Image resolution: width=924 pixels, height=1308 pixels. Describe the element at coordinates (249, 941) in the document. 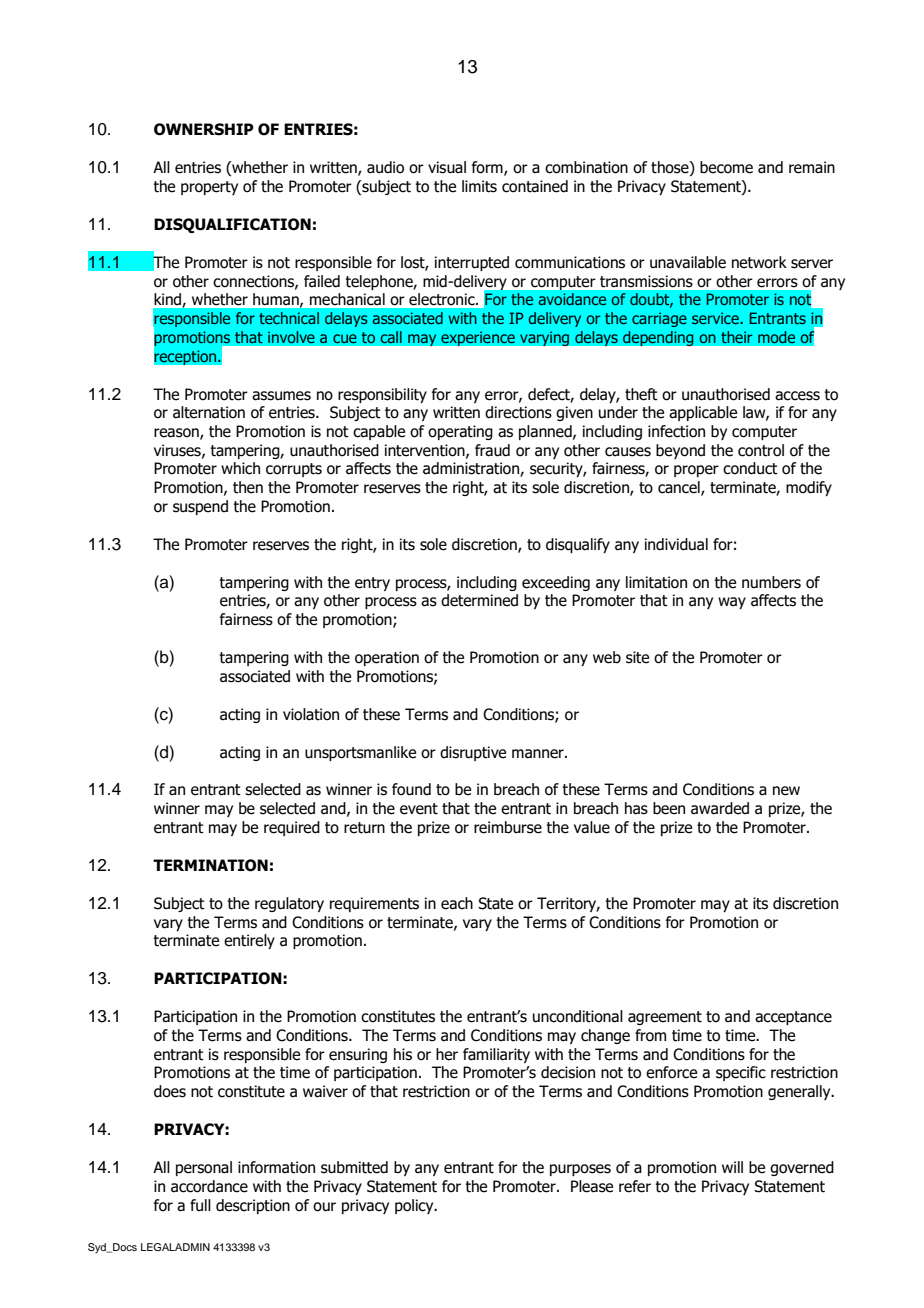

I see `entirely` at that location.
